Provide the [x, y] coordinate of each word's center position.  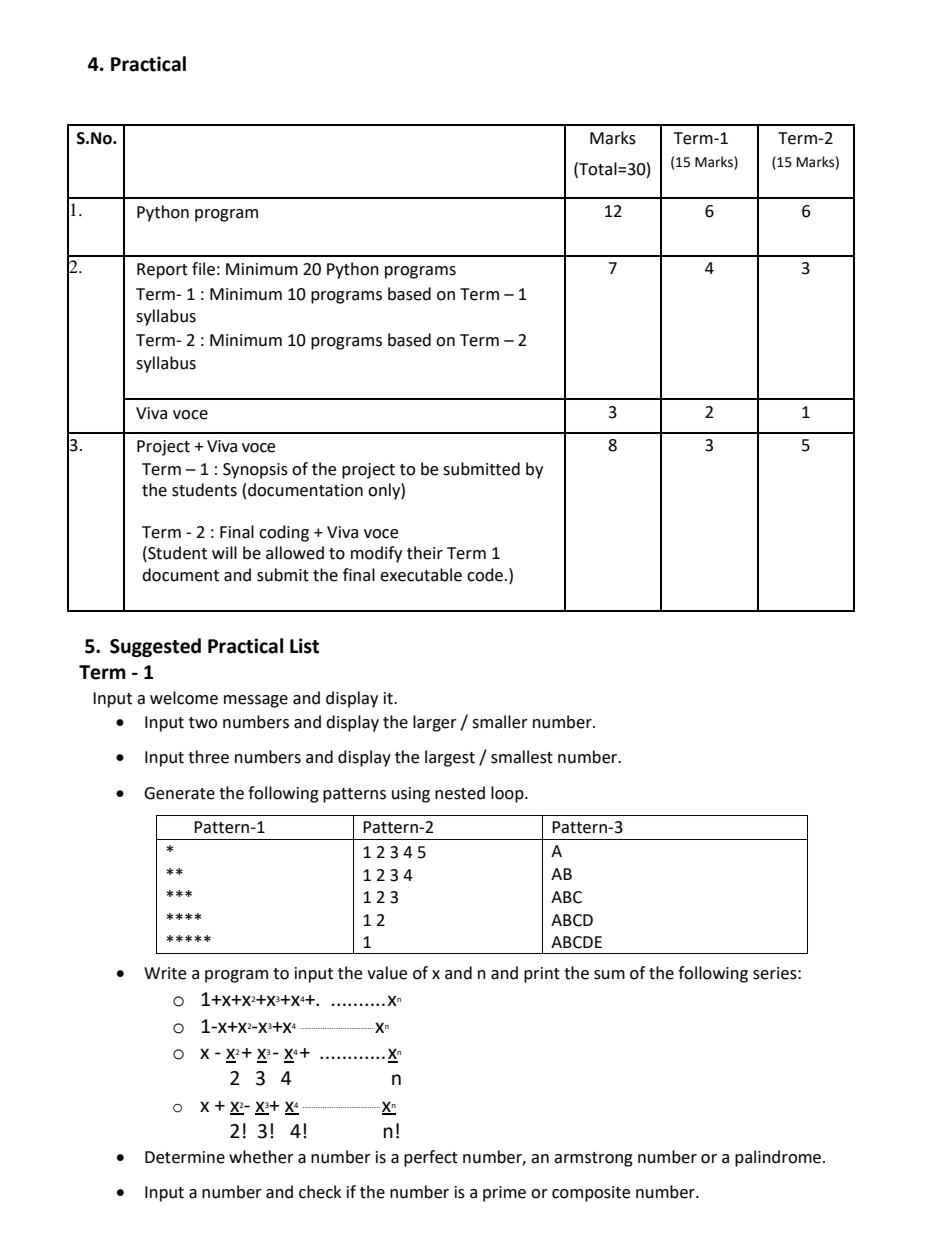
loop [508, 794]
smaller [500, 722]
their [425, 553]
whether [261, 1157]
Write [165, 973]
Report [162, 271]
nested [460, 793]
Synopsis [255, 471]
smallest [522, 757]
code [485, 575]
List [304, 646]
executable [421, 575]
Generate [179, 793]
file [203, 269]
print [542, 975]
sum [609, 975]
